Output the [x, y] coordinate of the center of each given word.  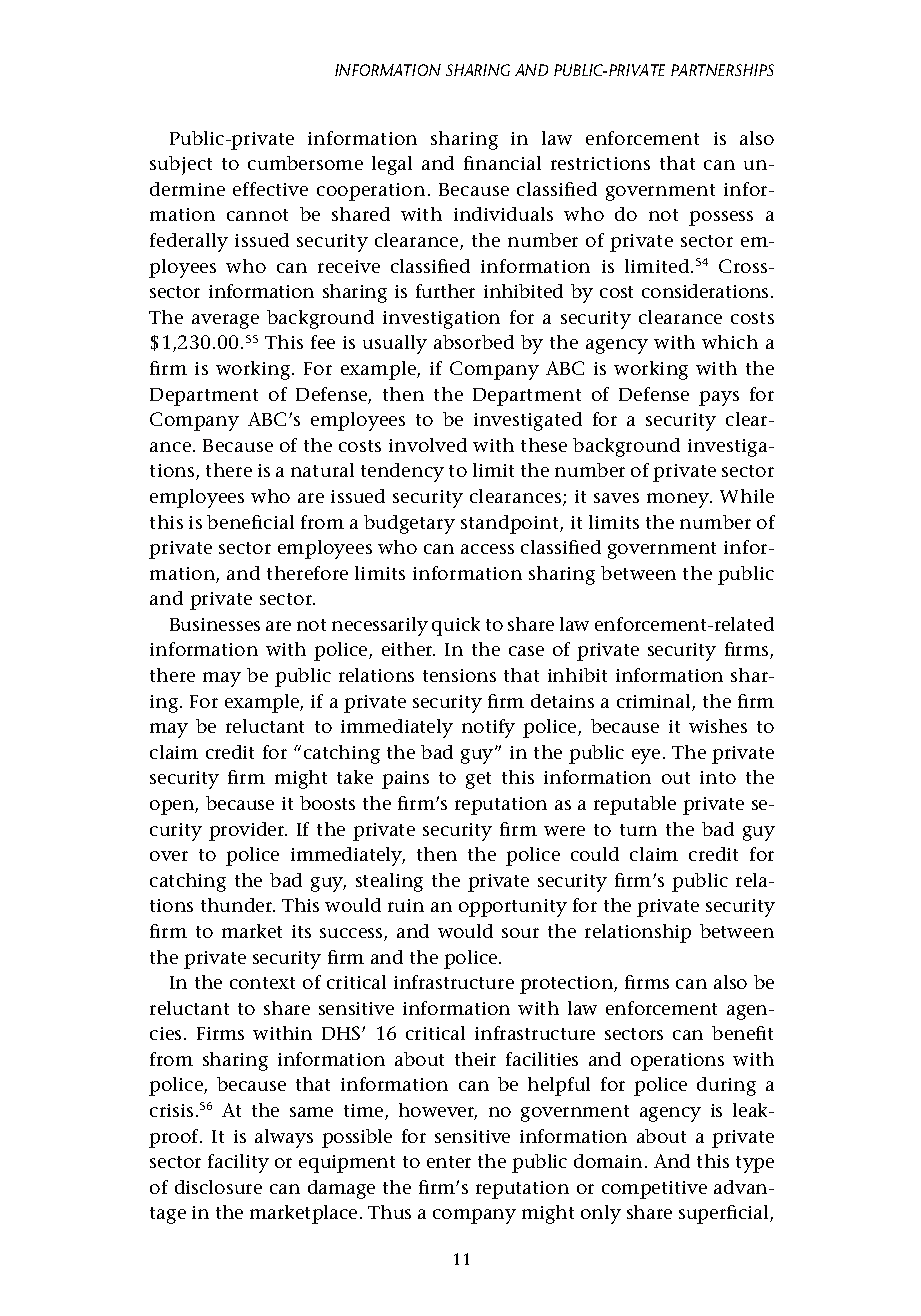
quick [456, 626]
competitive [654, 1190]
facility [238, 1163]
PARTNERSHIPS [722, 70]
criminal [655, 702]
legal [392, 165]
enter [449, 1162]
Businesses [215, 624]
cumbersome [305, 163]
